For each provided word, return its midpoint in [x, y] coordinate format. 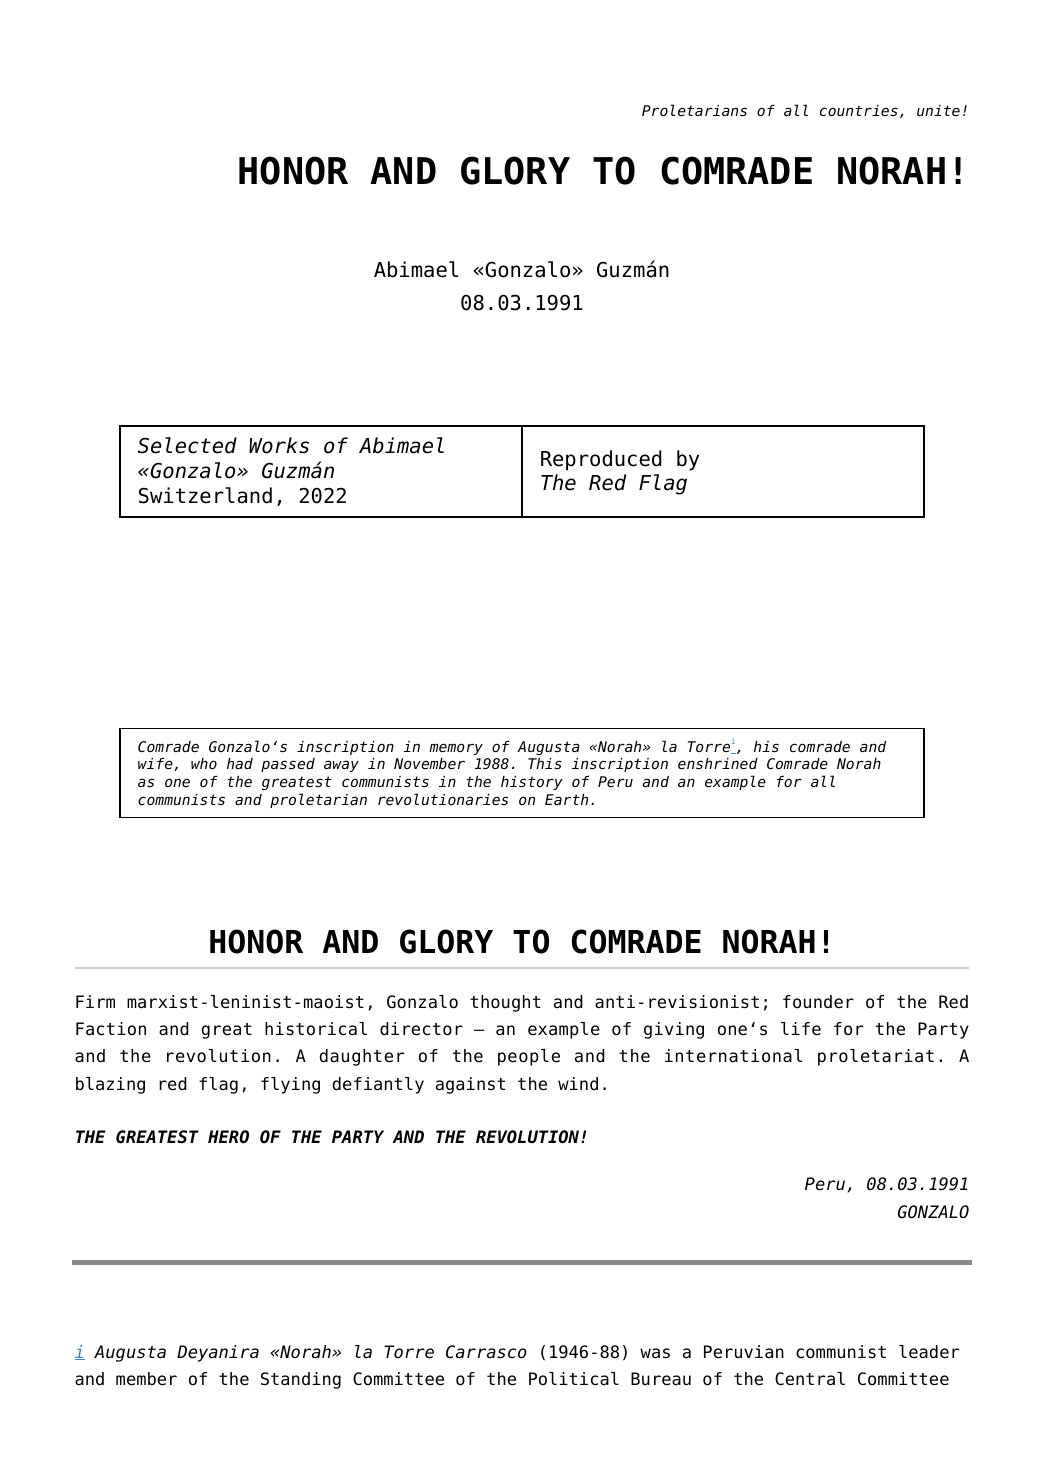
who [204, 763]
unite [938, 110]
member [146, 1379]
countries [859, 110]
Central [810, 1379]
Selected [187, 445]
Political [574, 1379]
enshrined [718, 763]
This [545, 763]
